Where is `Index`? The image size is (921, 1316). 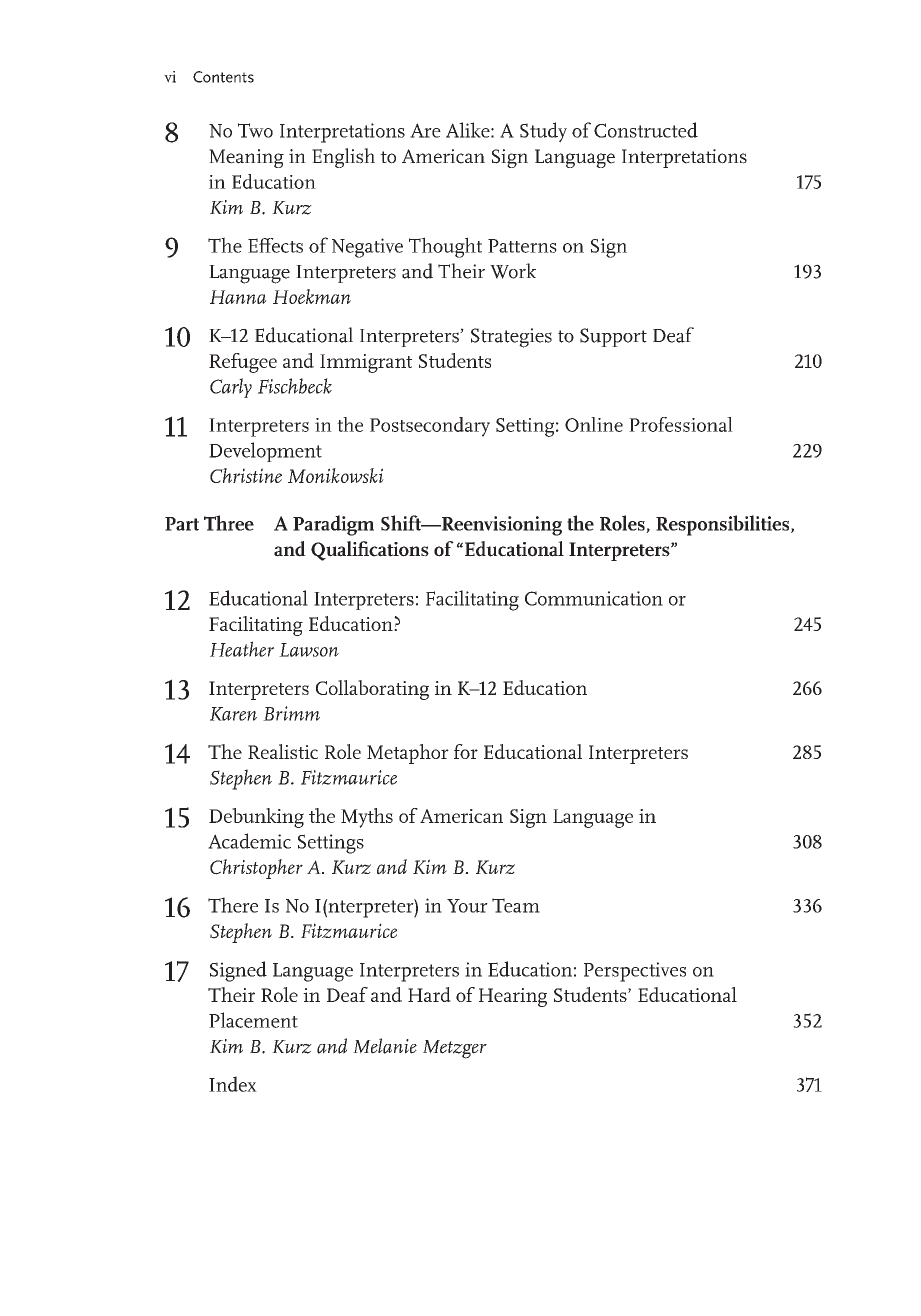 Index is located at coordinates (233, 1084).
